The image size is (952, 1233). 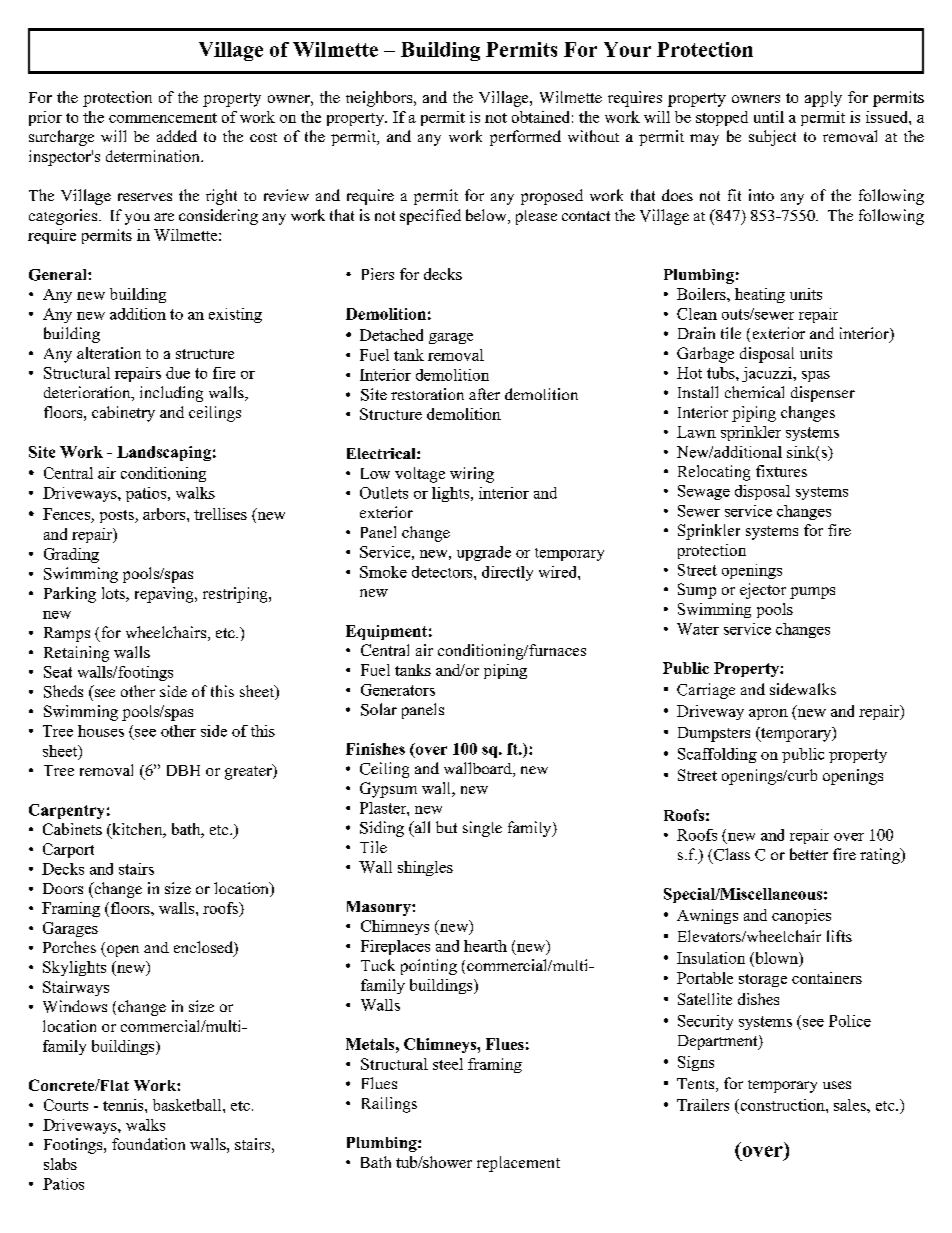 What do you see at coordinates (163, 118) in the screenshot?
I see `commencement` at bounding box center [163, 118].
